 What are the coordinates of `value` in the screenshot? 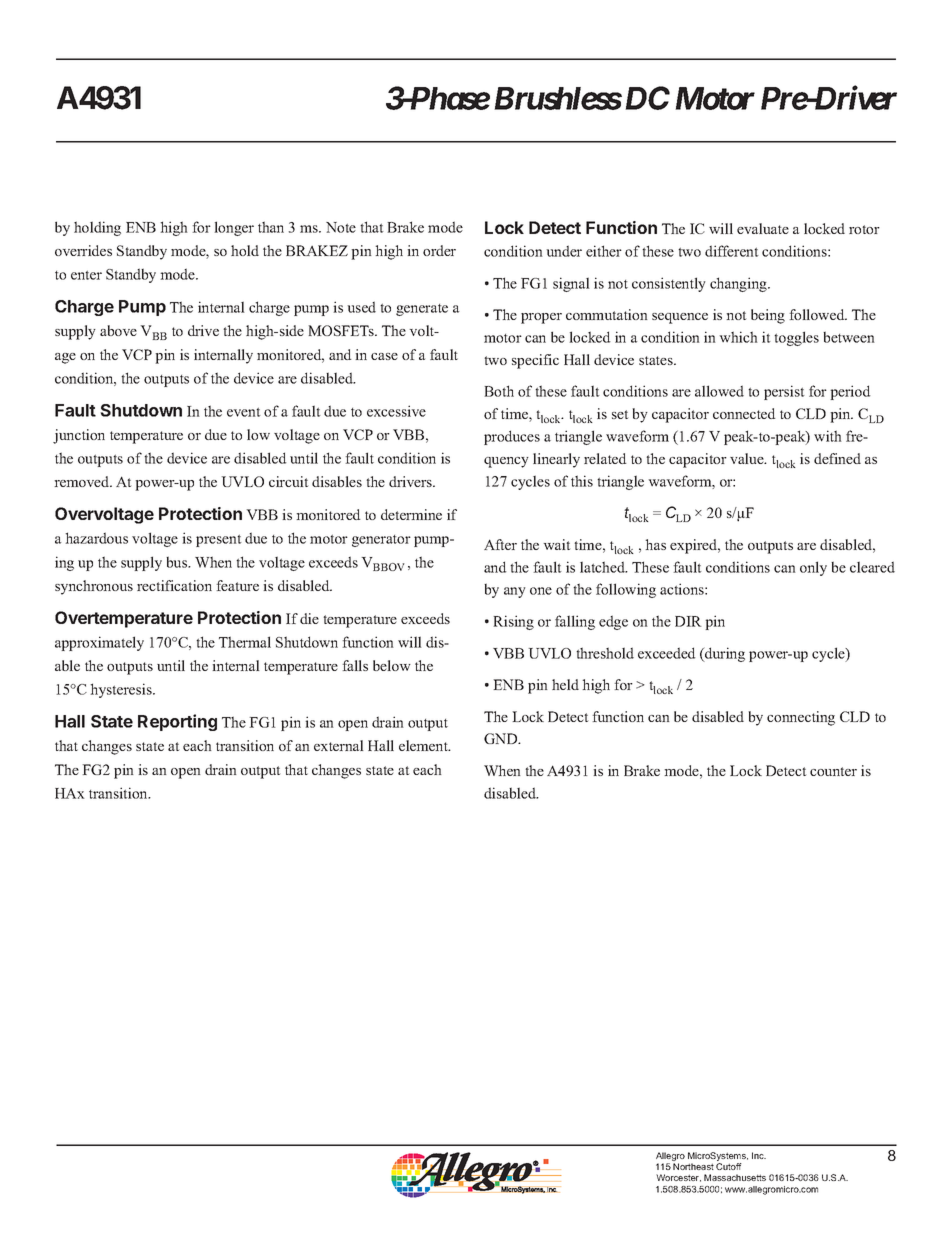 It's located at (748, 458).
